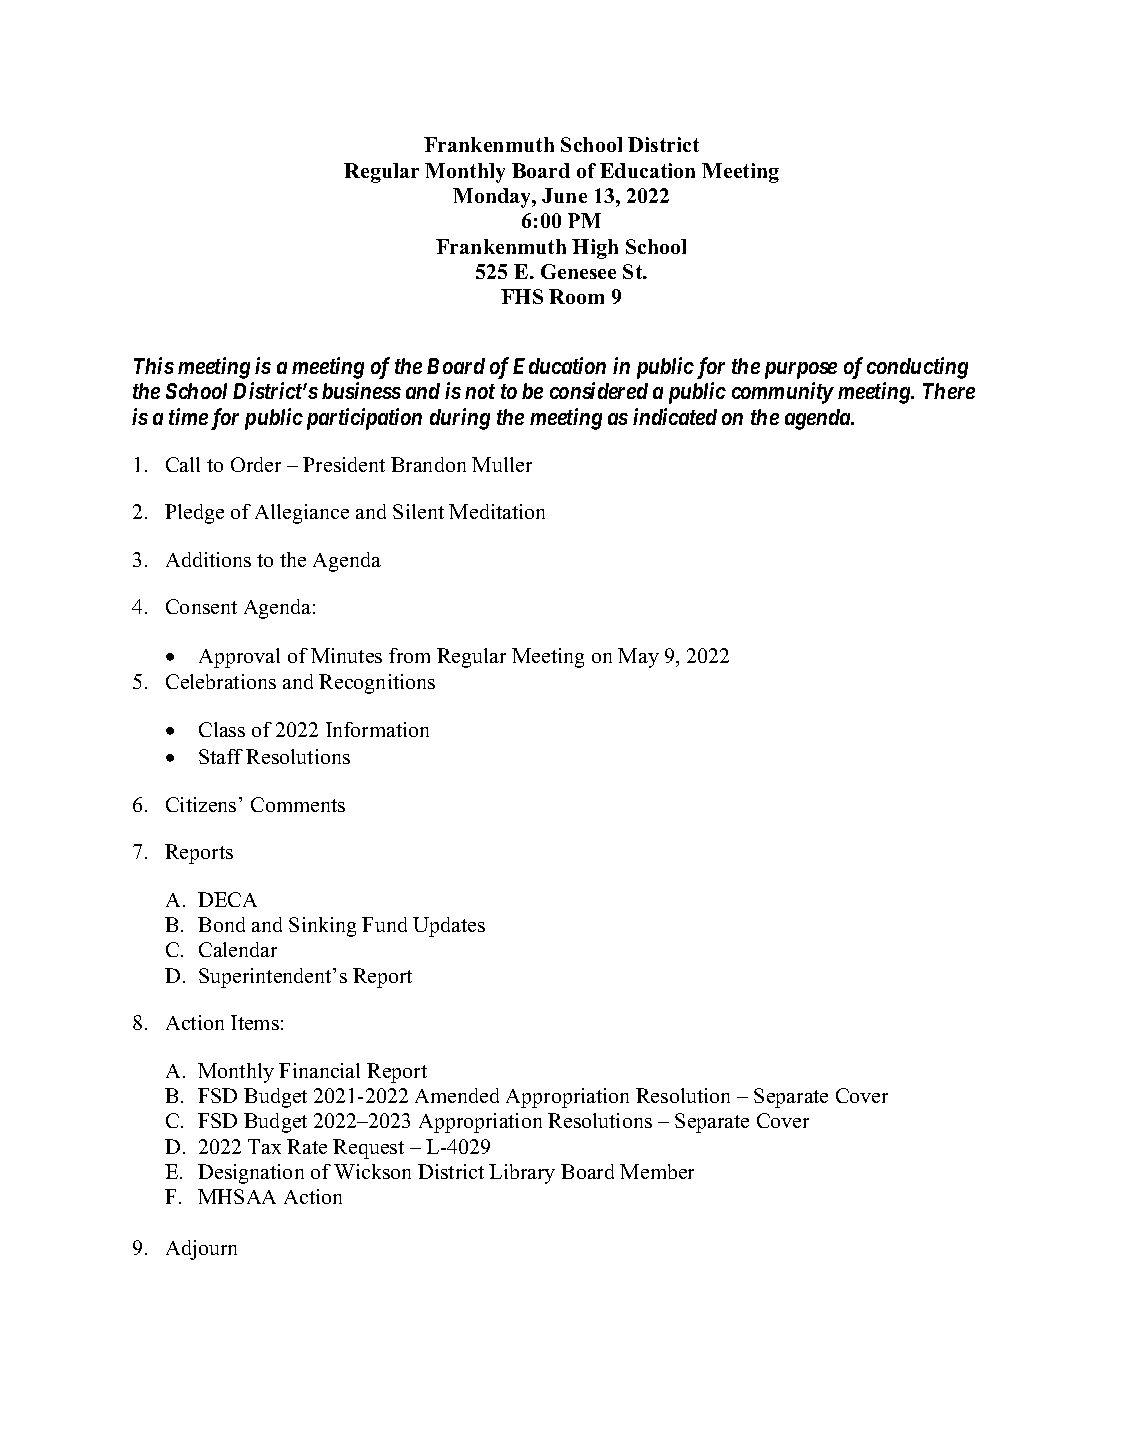 The height and width of the document is (1455, 1124). Describe the element at coordinates (917, 368) in the document. I see `conducting` at that location.
